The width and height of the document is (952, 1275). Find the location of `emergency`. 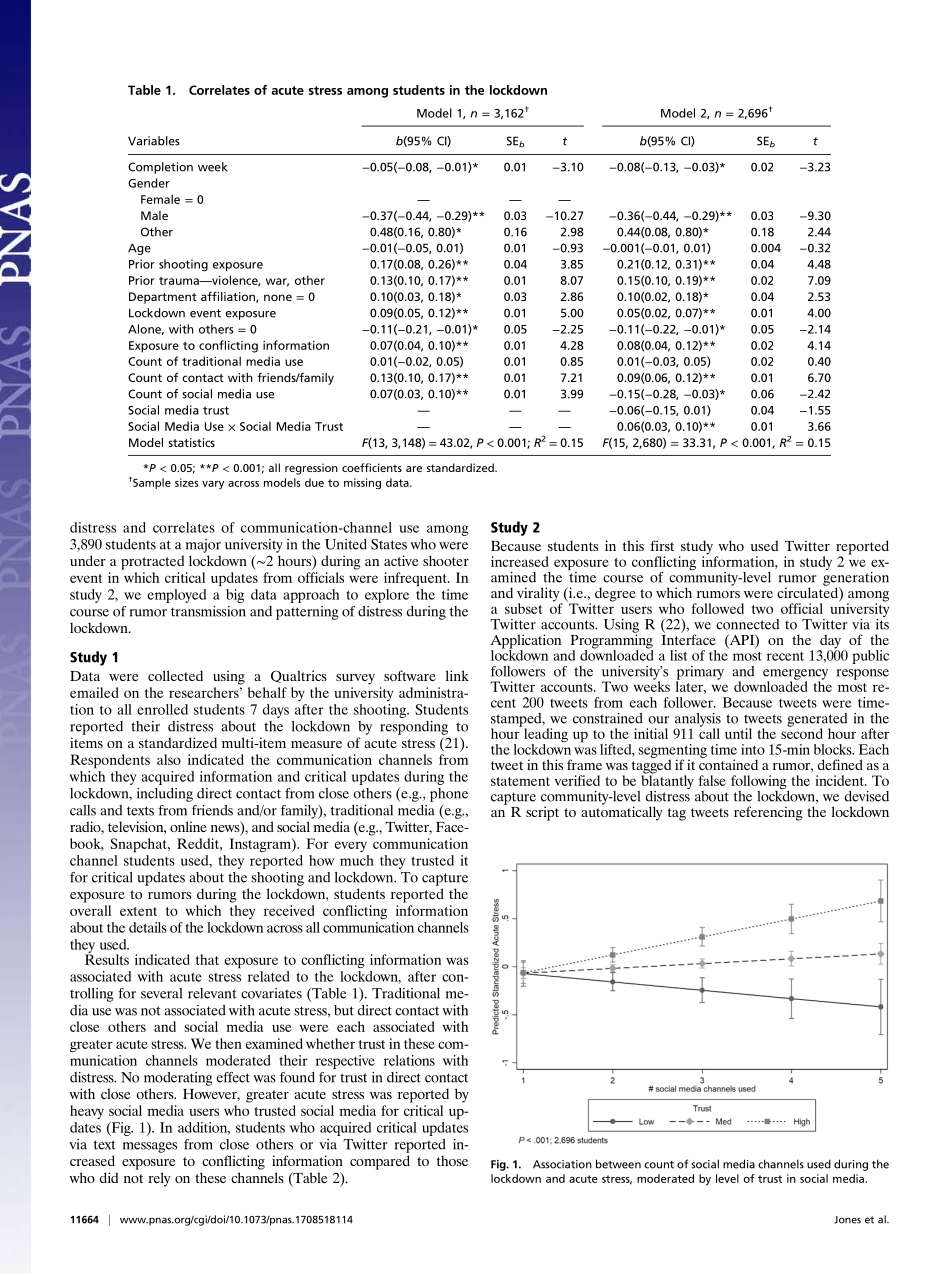

emergency is located at coordinates (795, 675).
